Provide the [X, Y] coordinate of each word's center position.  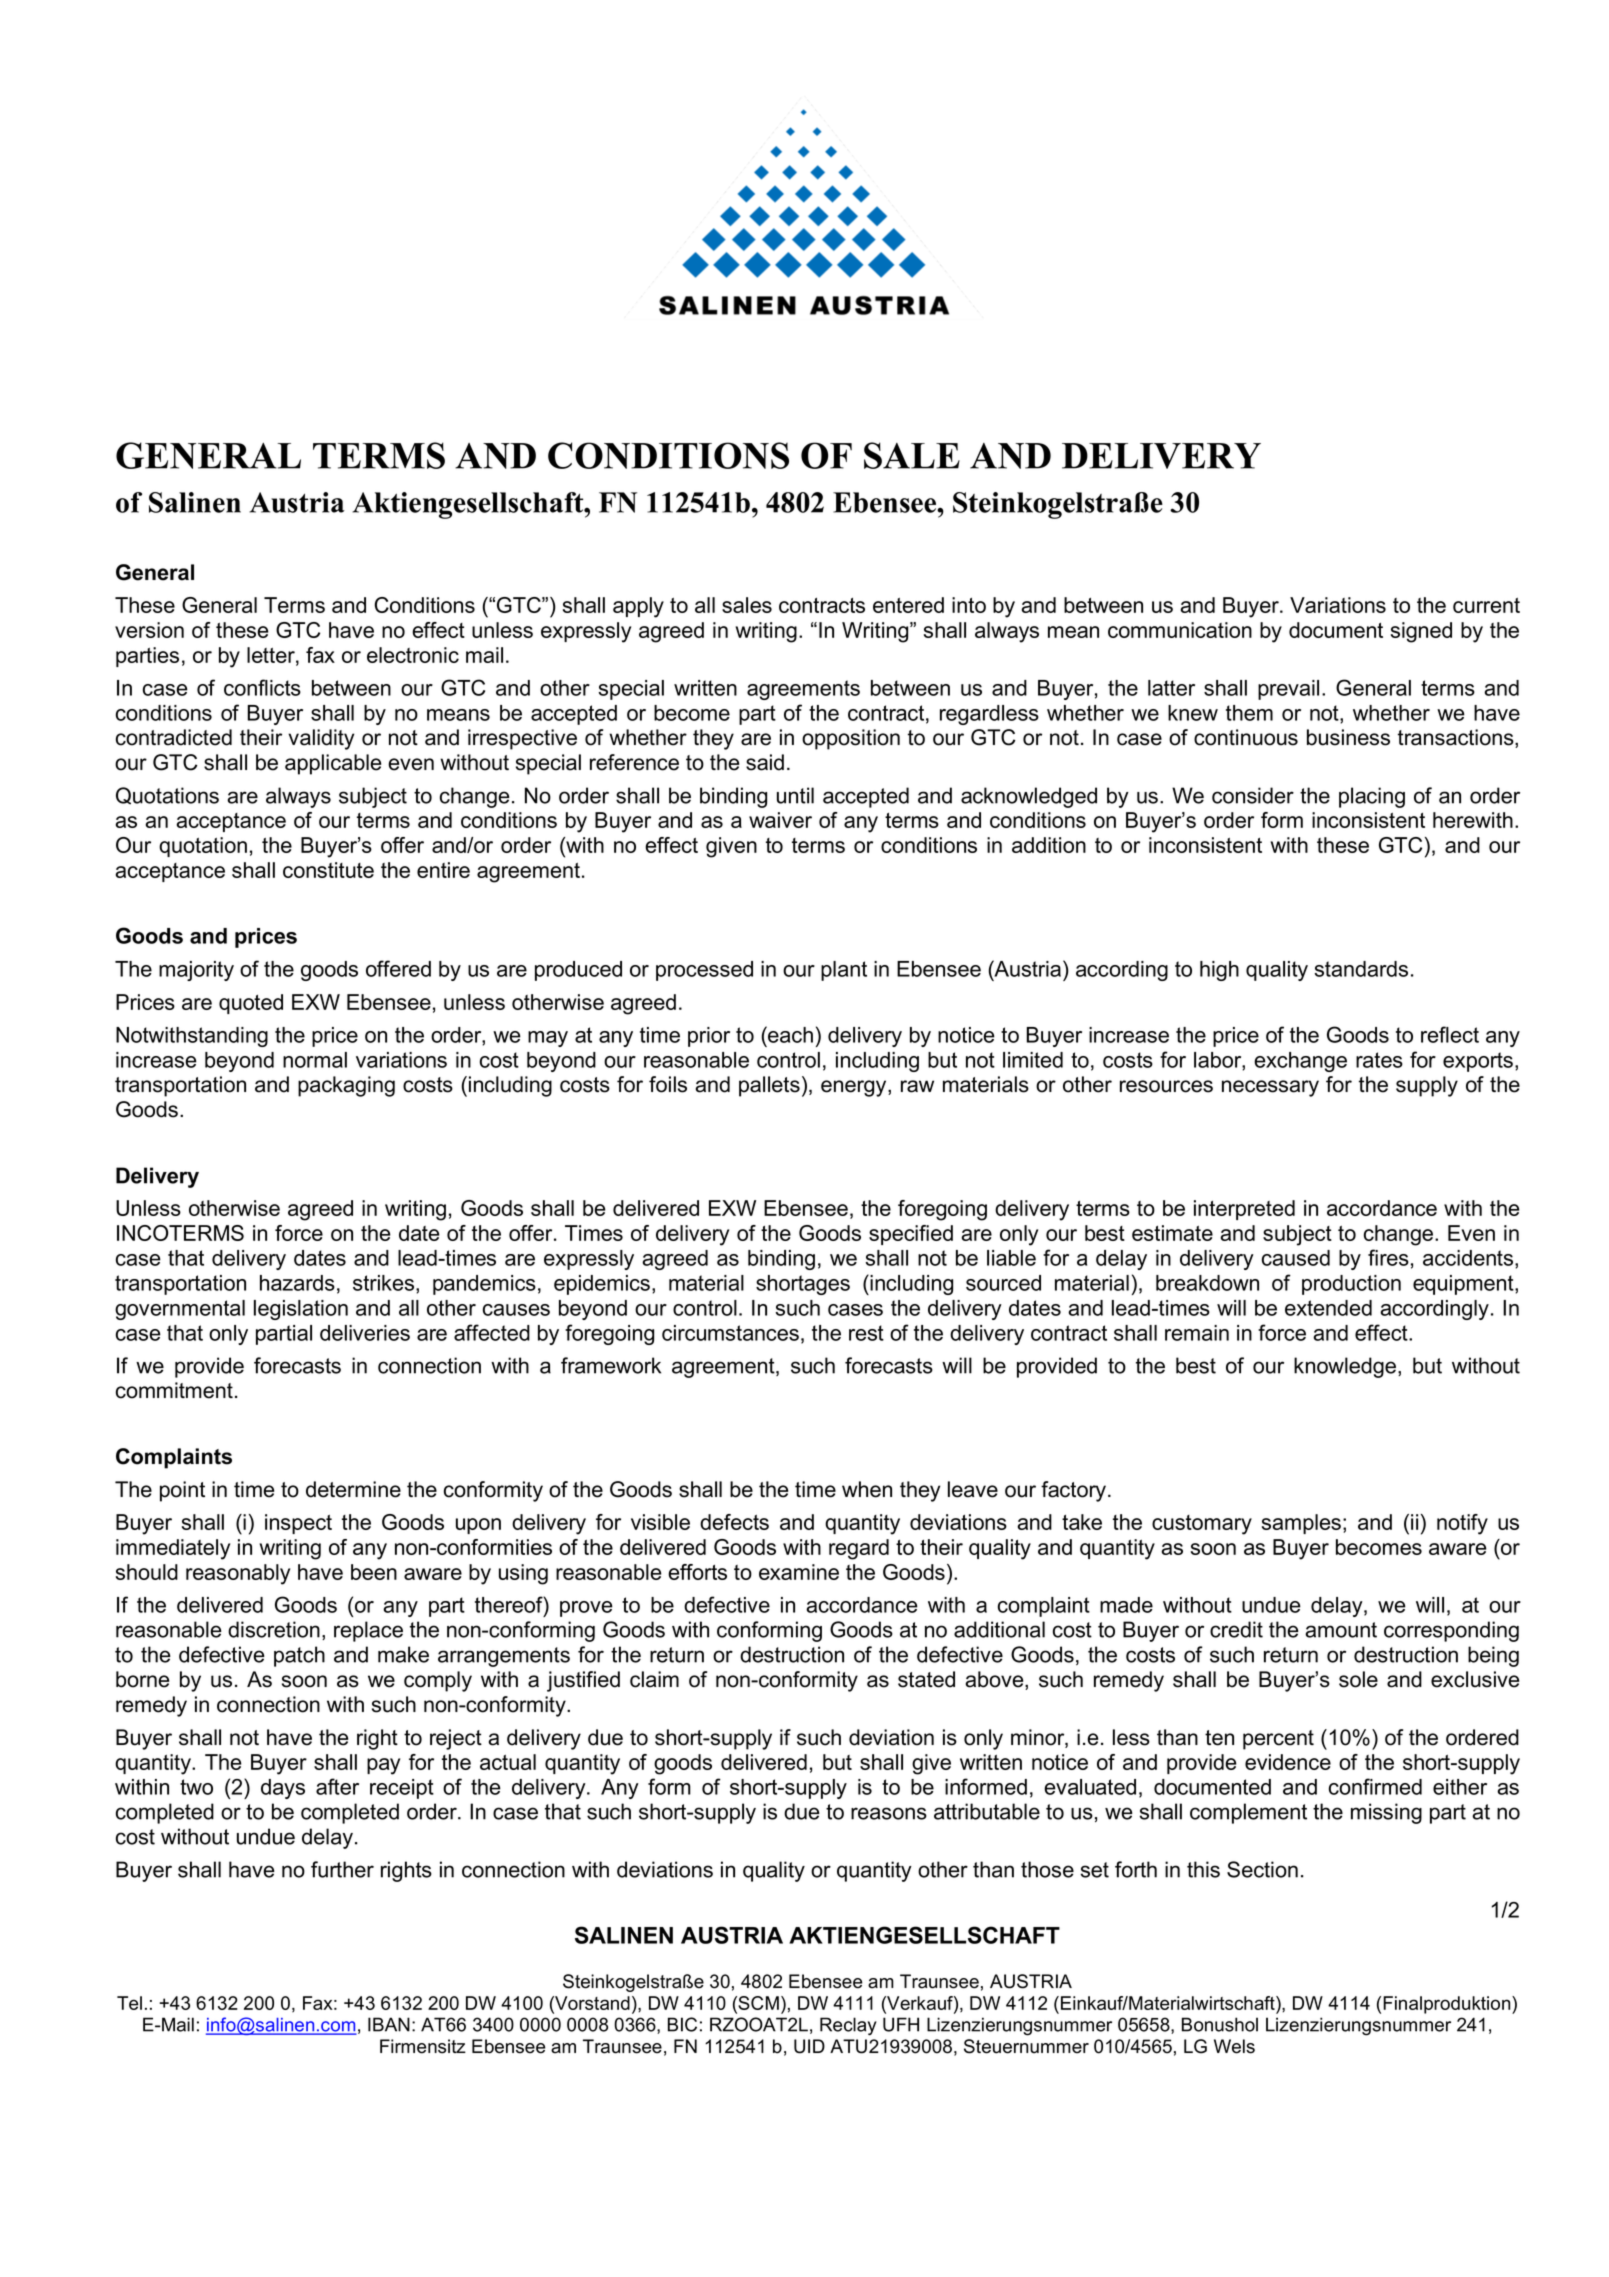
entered [908, 605]
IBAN [389, 2024]
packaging [346, 1086]
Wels [1234, 2046]
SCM [757, 2003]
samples [1301, 1524]
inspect [298, 1524]
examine [799, 1572]
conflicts [262, 687]
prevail [1288, 690]
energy [855, 1088]
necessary [1270, 1088]
